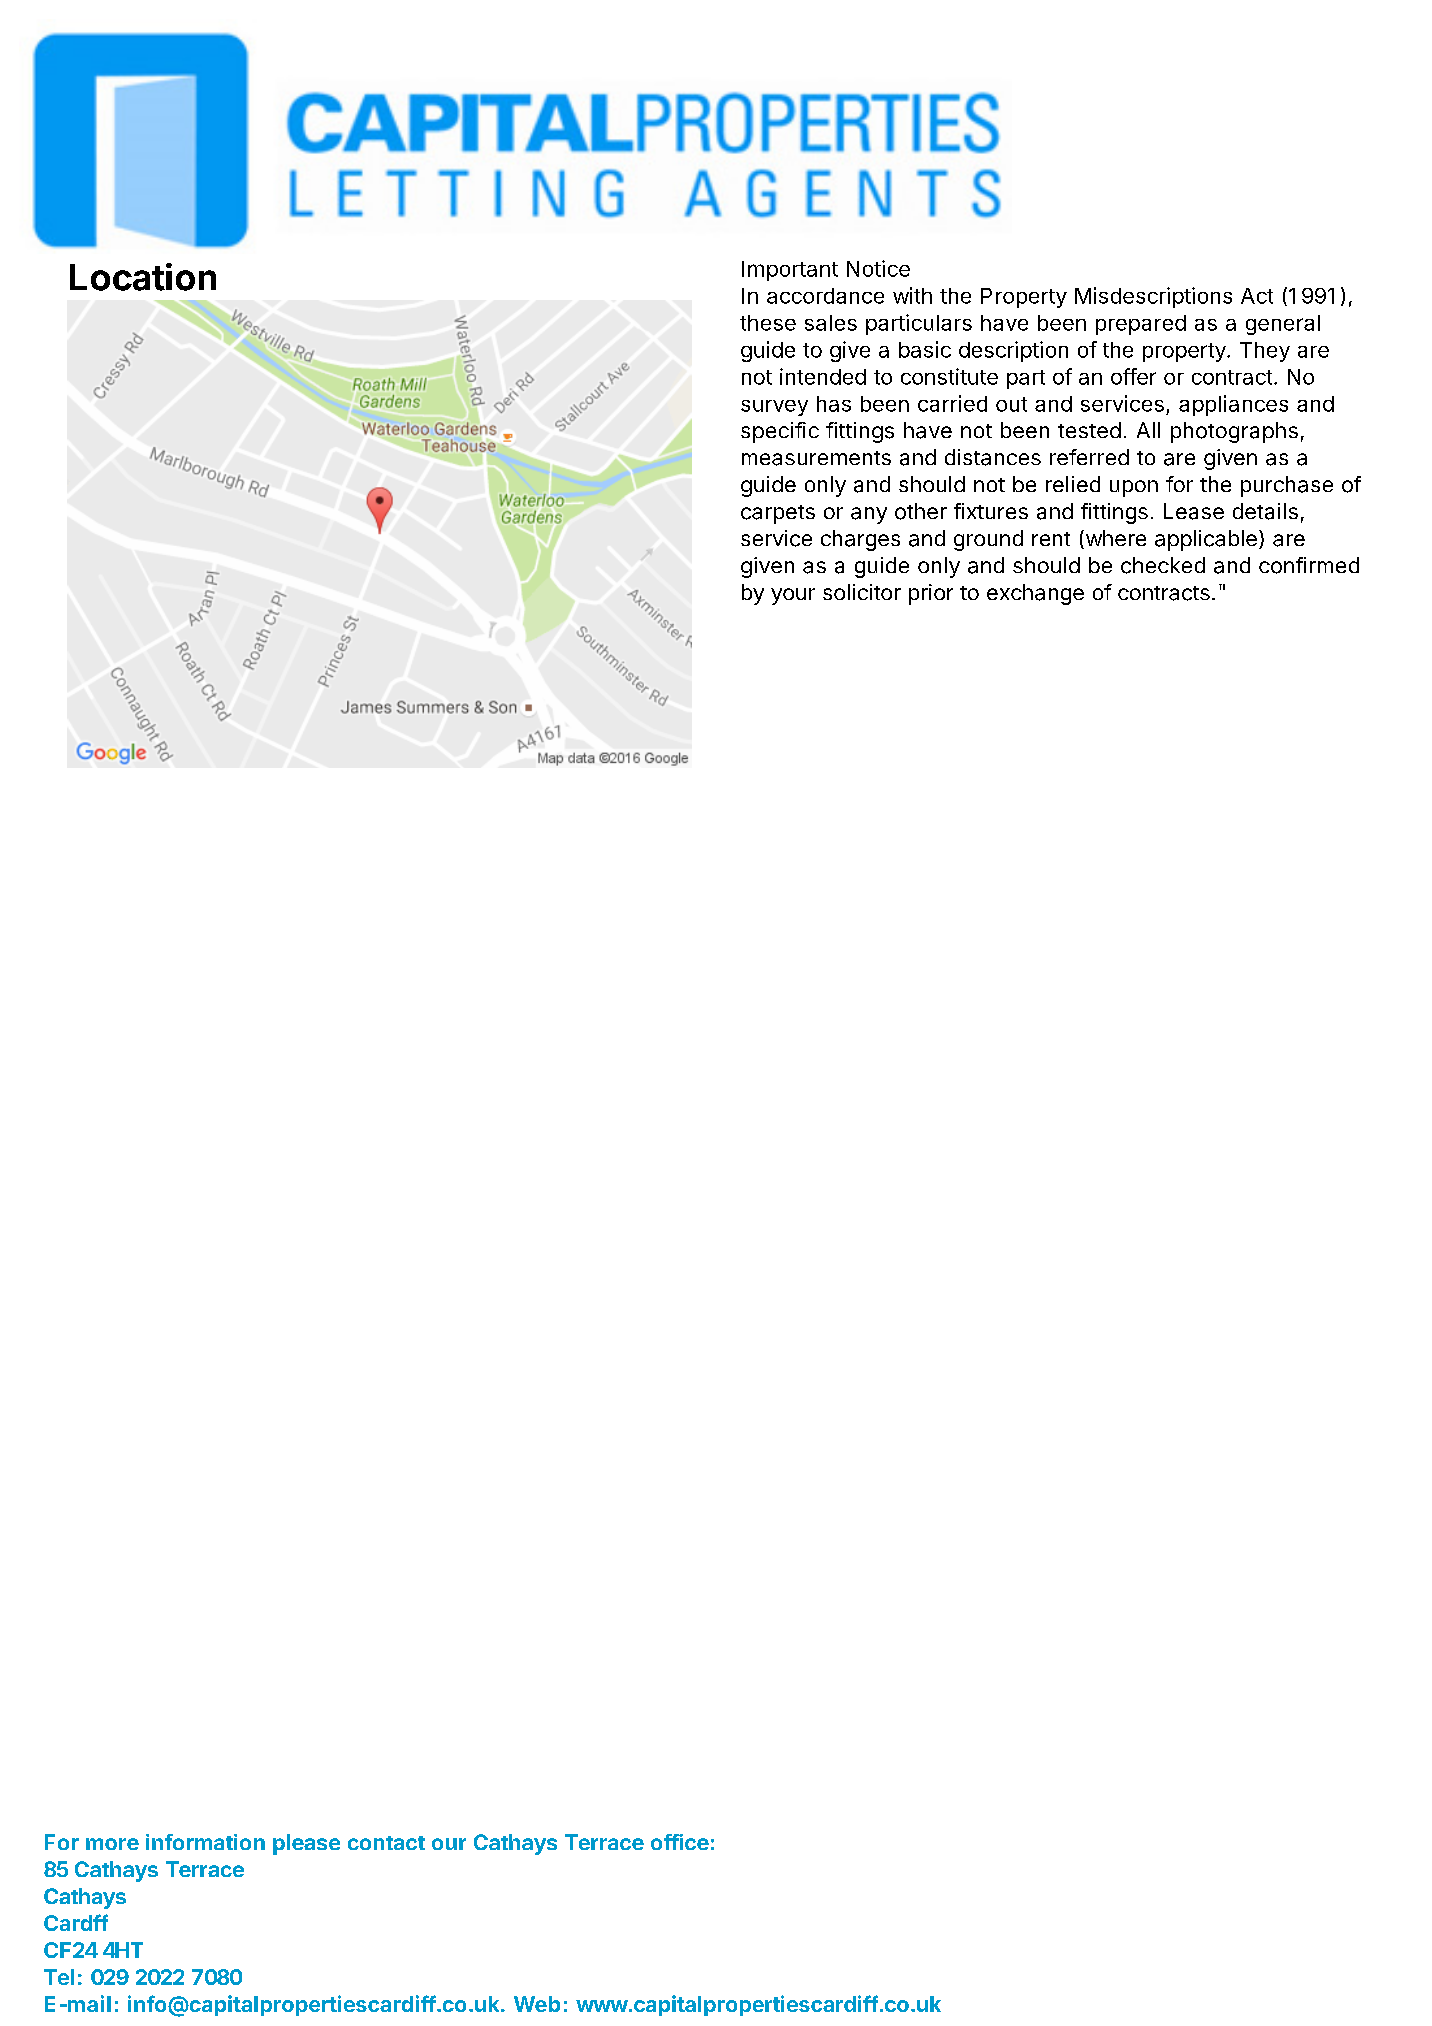  I want to click on Location, so click(143, 277).
